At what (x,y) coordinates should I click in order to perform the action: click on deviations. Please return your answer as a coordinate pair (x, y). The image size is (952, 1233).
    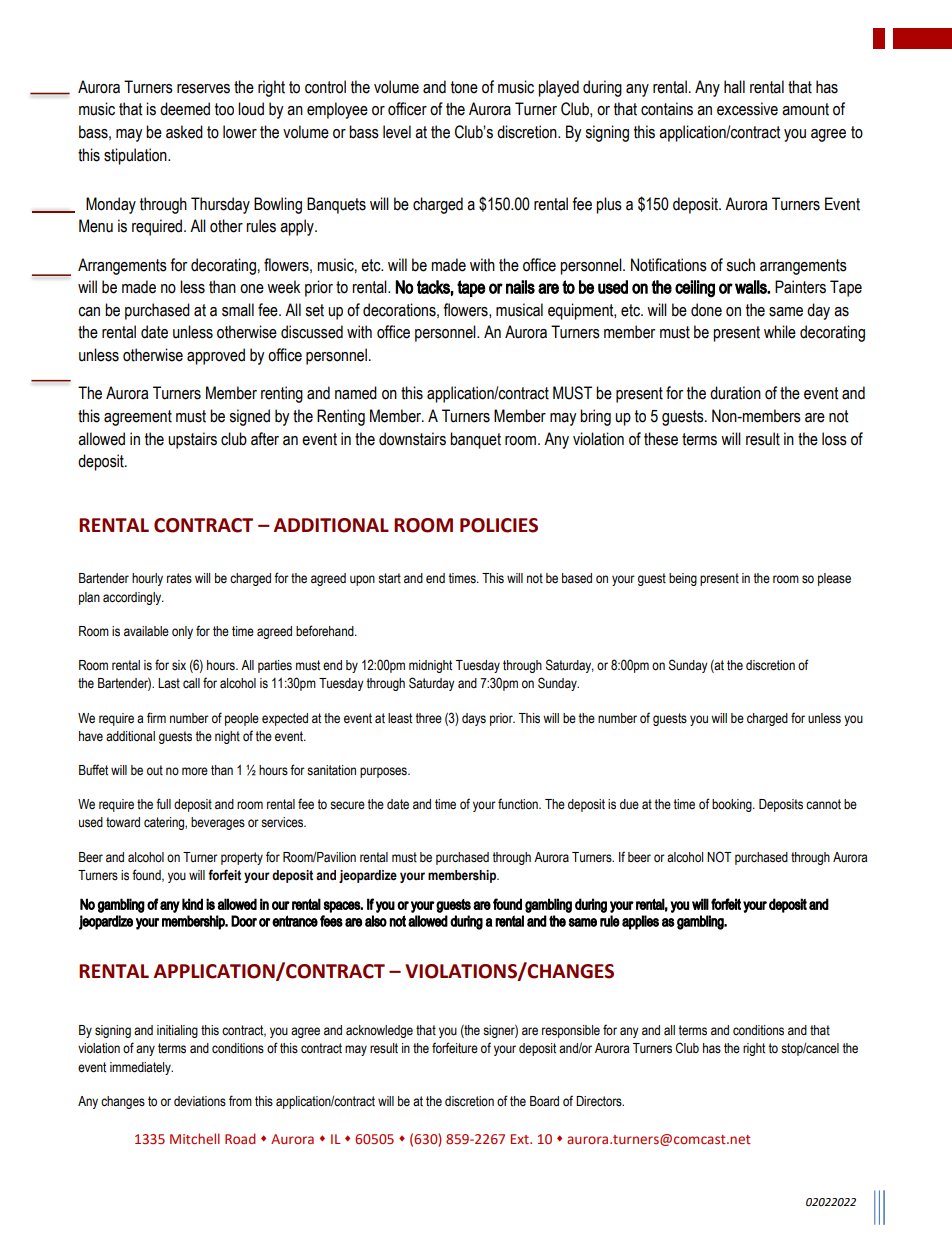
    Looking at the image, I should click on (200, 1101).
